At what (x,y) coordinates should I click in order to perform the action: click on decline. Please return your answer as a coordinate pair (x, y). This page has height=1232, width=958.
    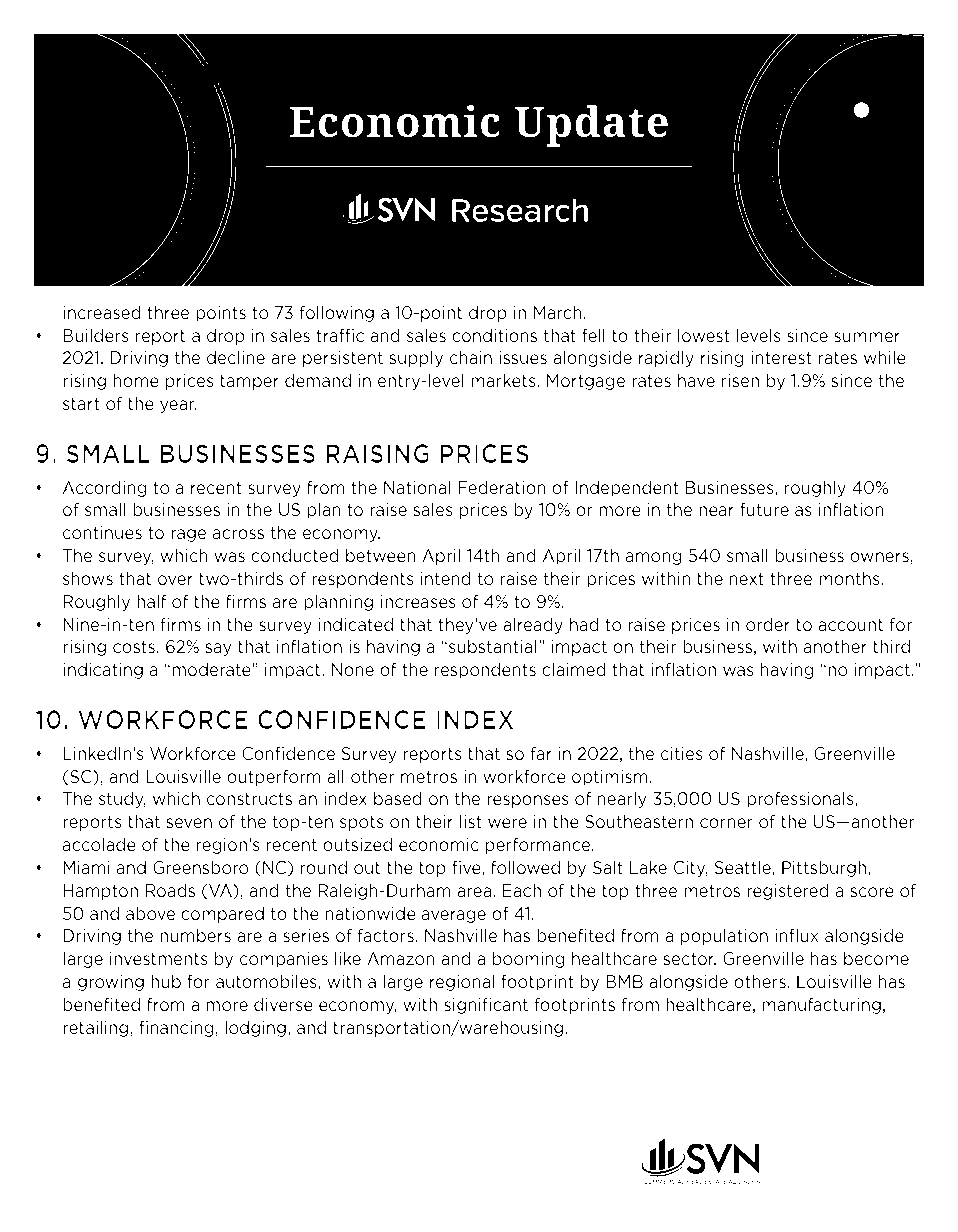
    Looking at the image, I should click on (236, 357).
